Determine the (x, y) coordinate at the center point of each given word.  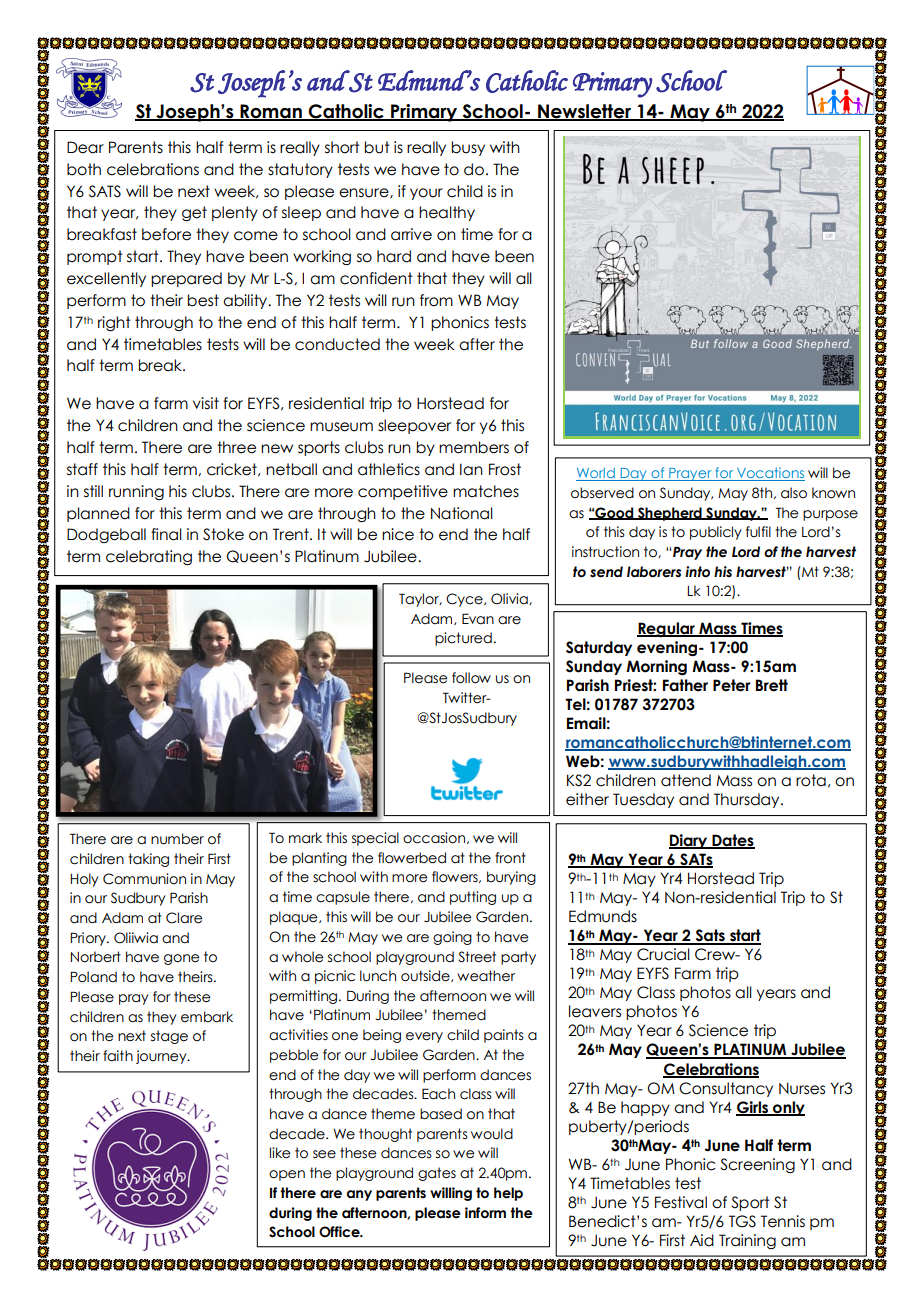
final (166, 534)
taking (148, 860)
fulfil (758, 532)
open (287, 1175)
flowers (456, 877)
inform (485, 1213)
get (194, 214)
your (426, 194)
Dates (732, 841)
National (462, 513)
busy (468, 148)
